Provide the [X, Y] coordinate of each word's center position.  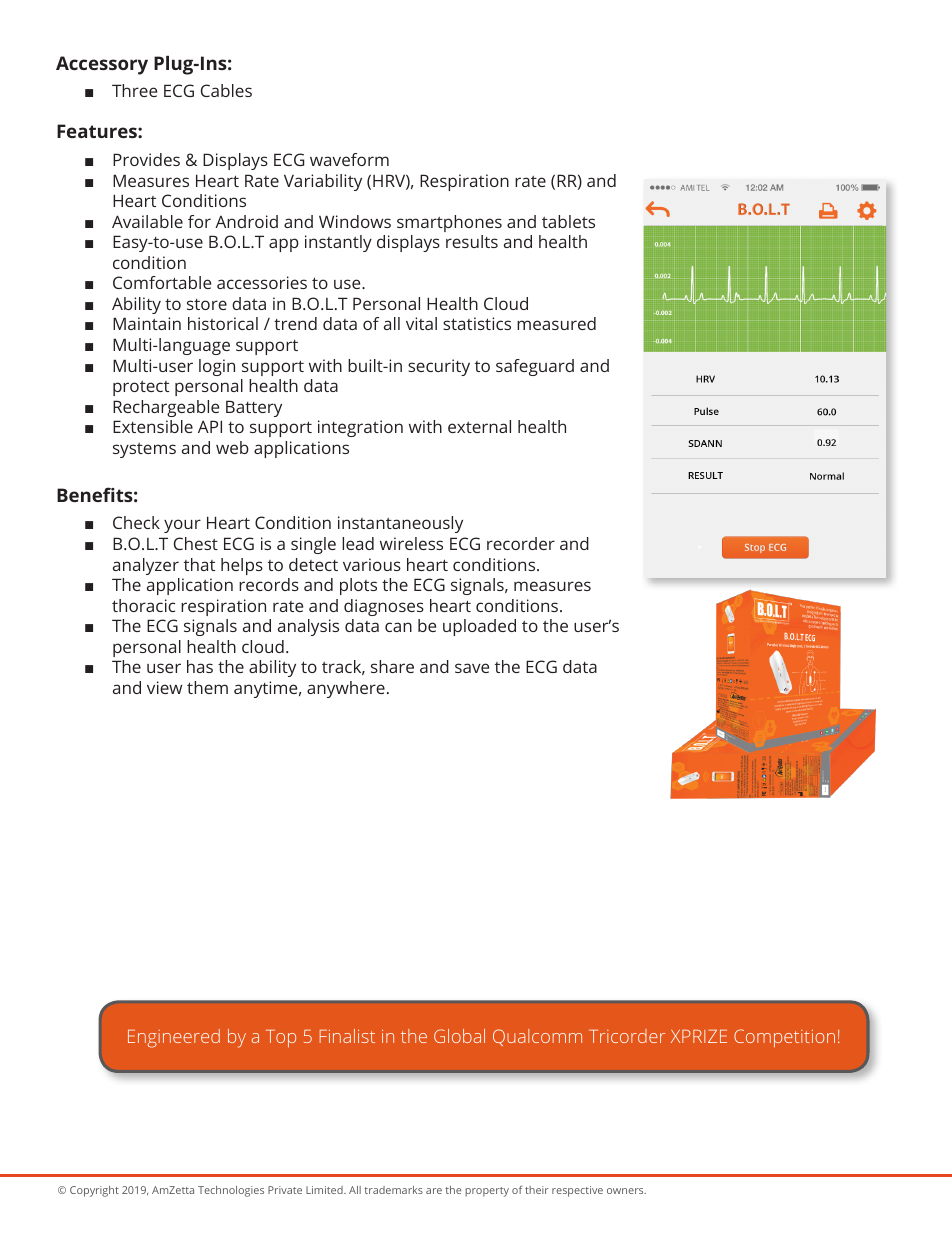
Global [459, 1036]
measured [556, 323]
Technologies [231, 1191]
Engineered [174, 1038]
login [217, 367]
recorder [521, 543]
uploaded [479, 627]
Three [134, 90]
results [472, 241]
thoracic [143, 605]
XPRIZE [699, 1036]
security [439, 367]
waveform [349, 159]
